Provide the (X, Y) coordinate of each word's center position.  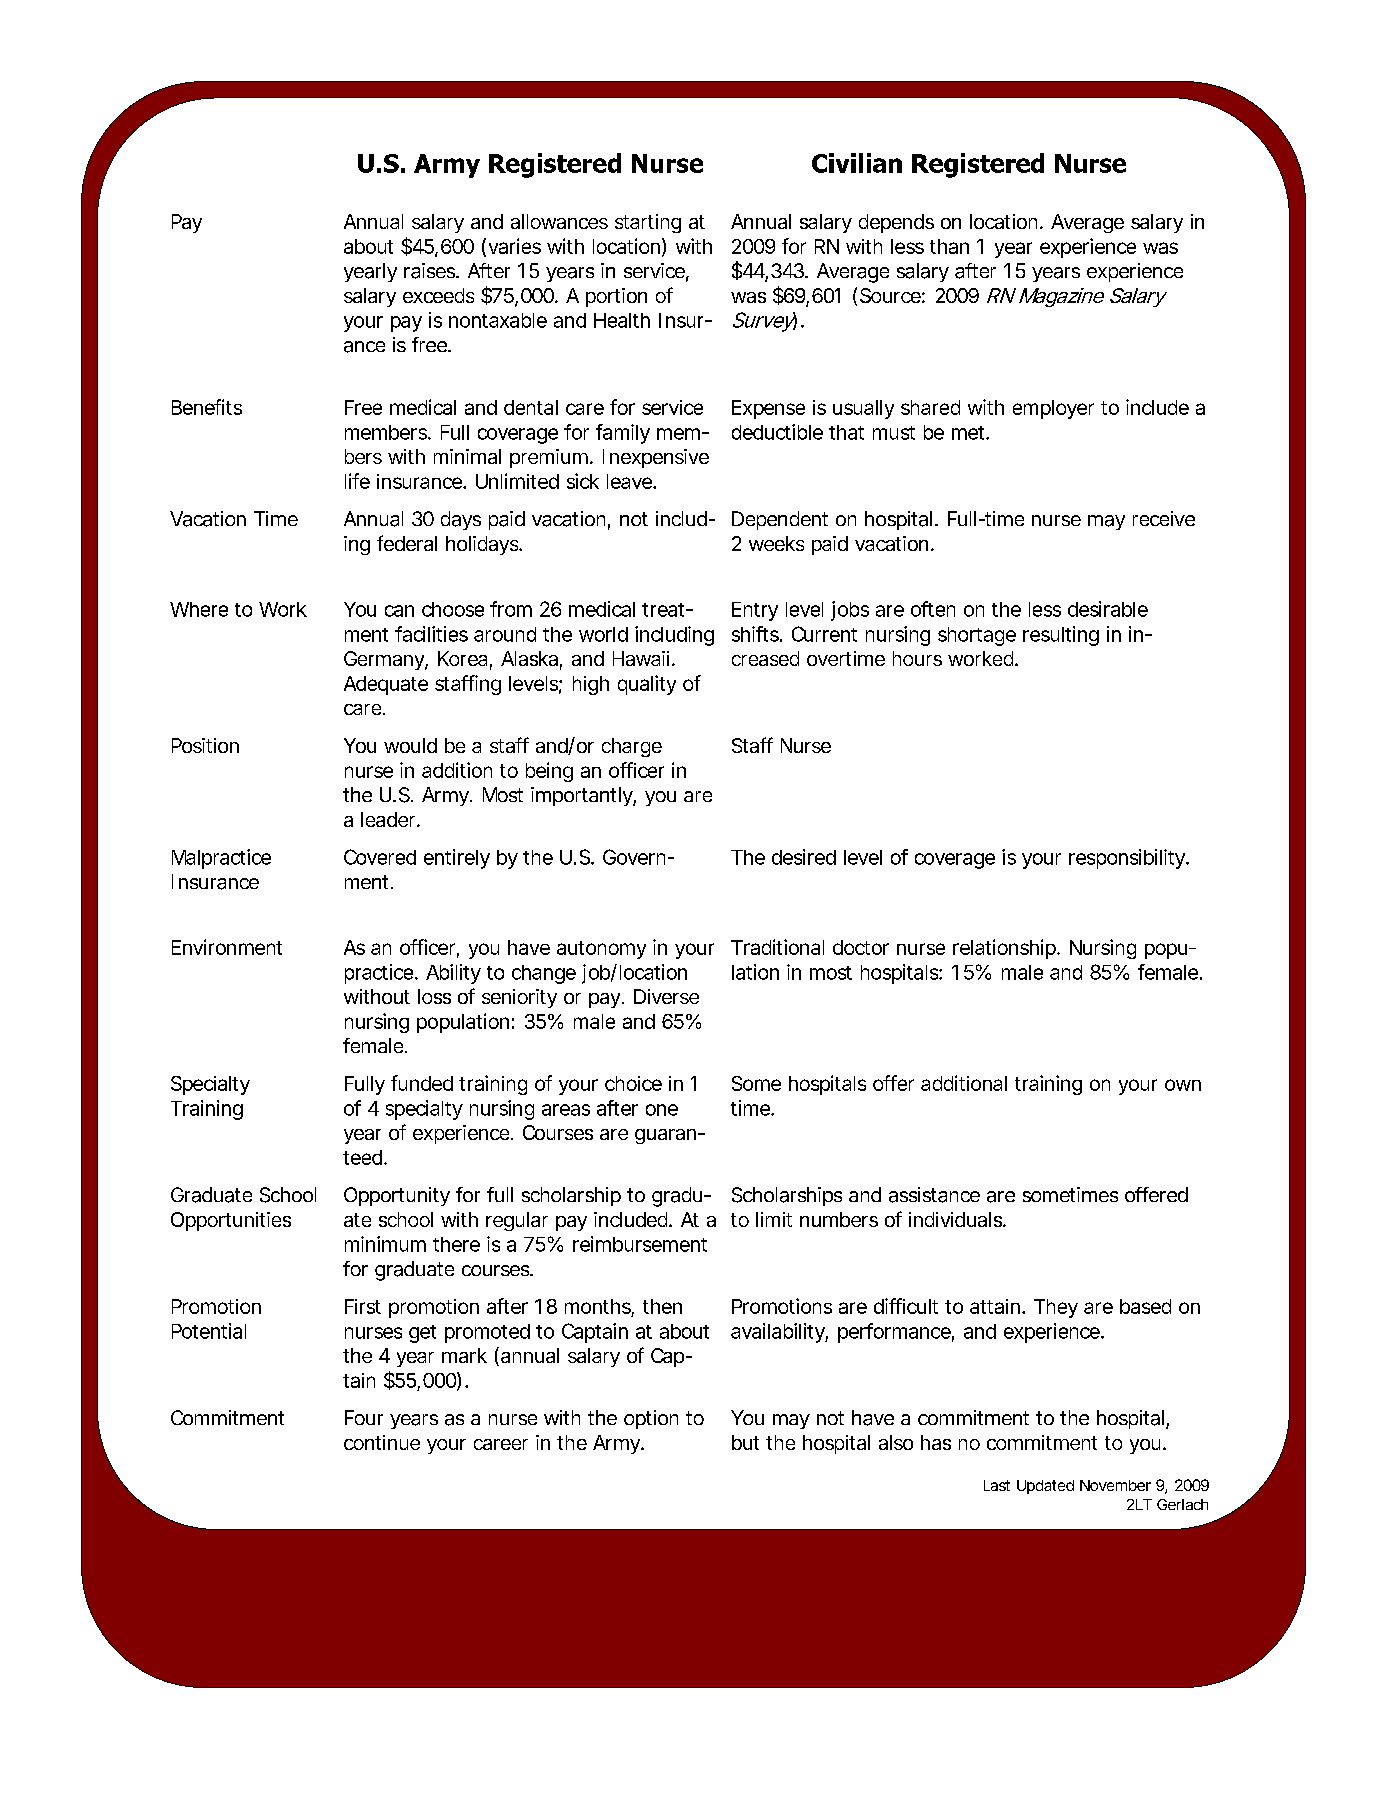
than (949, 246)
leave (630, 481)
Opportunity (397, 1196)
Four (364, 1417)
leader (390, 819)
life (357, 481)
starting (648, 223)
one (662, 1110)
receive (1164, 518)
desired (804, 857)
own (1183, 1085)
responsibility (1128, 859)
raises (431, 271)
